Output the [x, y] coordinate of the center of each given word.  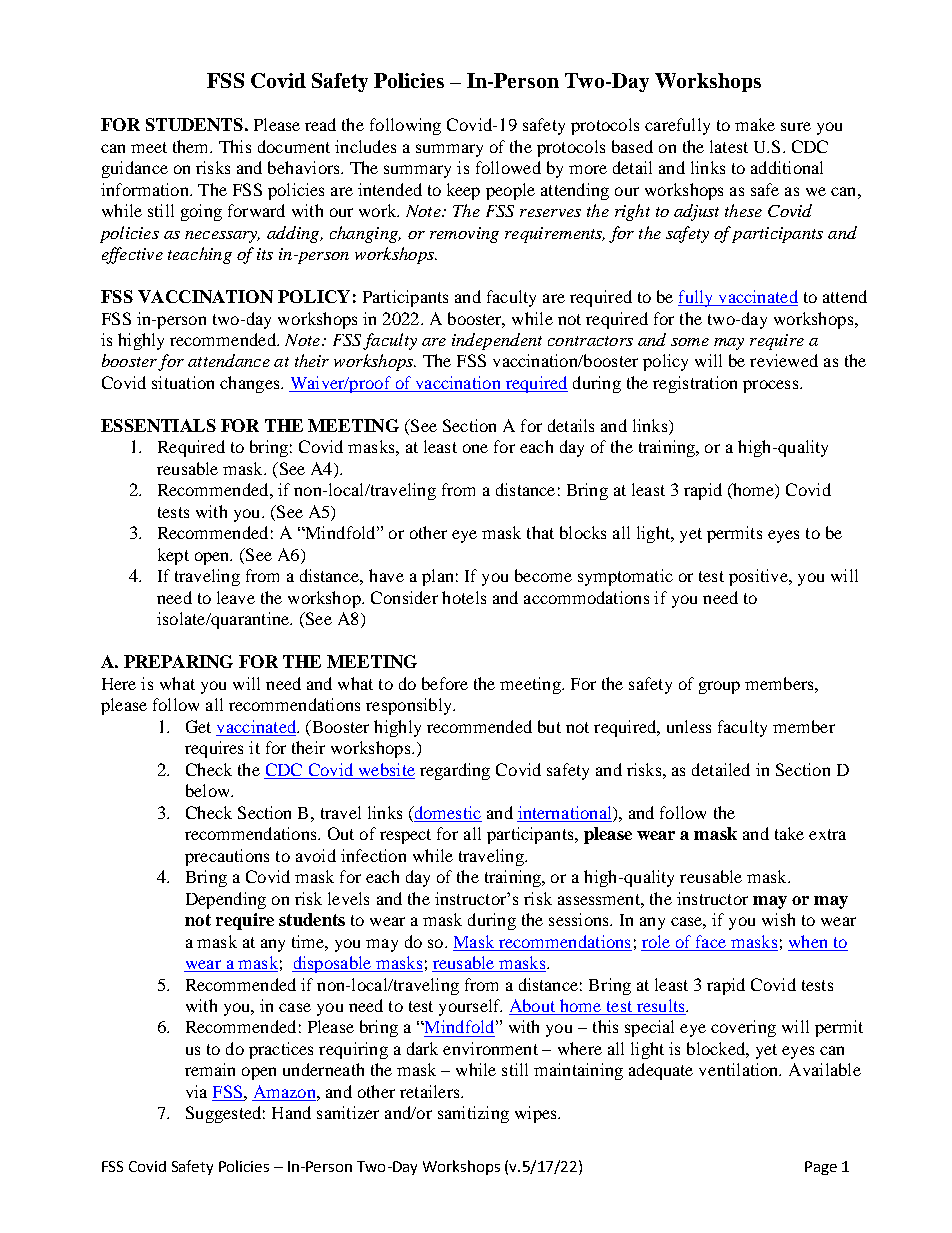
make [755, 124]
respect [405, 836]
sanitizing [473, 1114]
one [475, 448]
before [445, 683]
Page [821, 1168]
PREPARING [178, 661]
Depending [226, 900]
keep [463, 191]
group [719, 687]
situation [183, 382]
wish [778, 919]
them [192, 146]
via [196, 1091]
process [772, 386]
